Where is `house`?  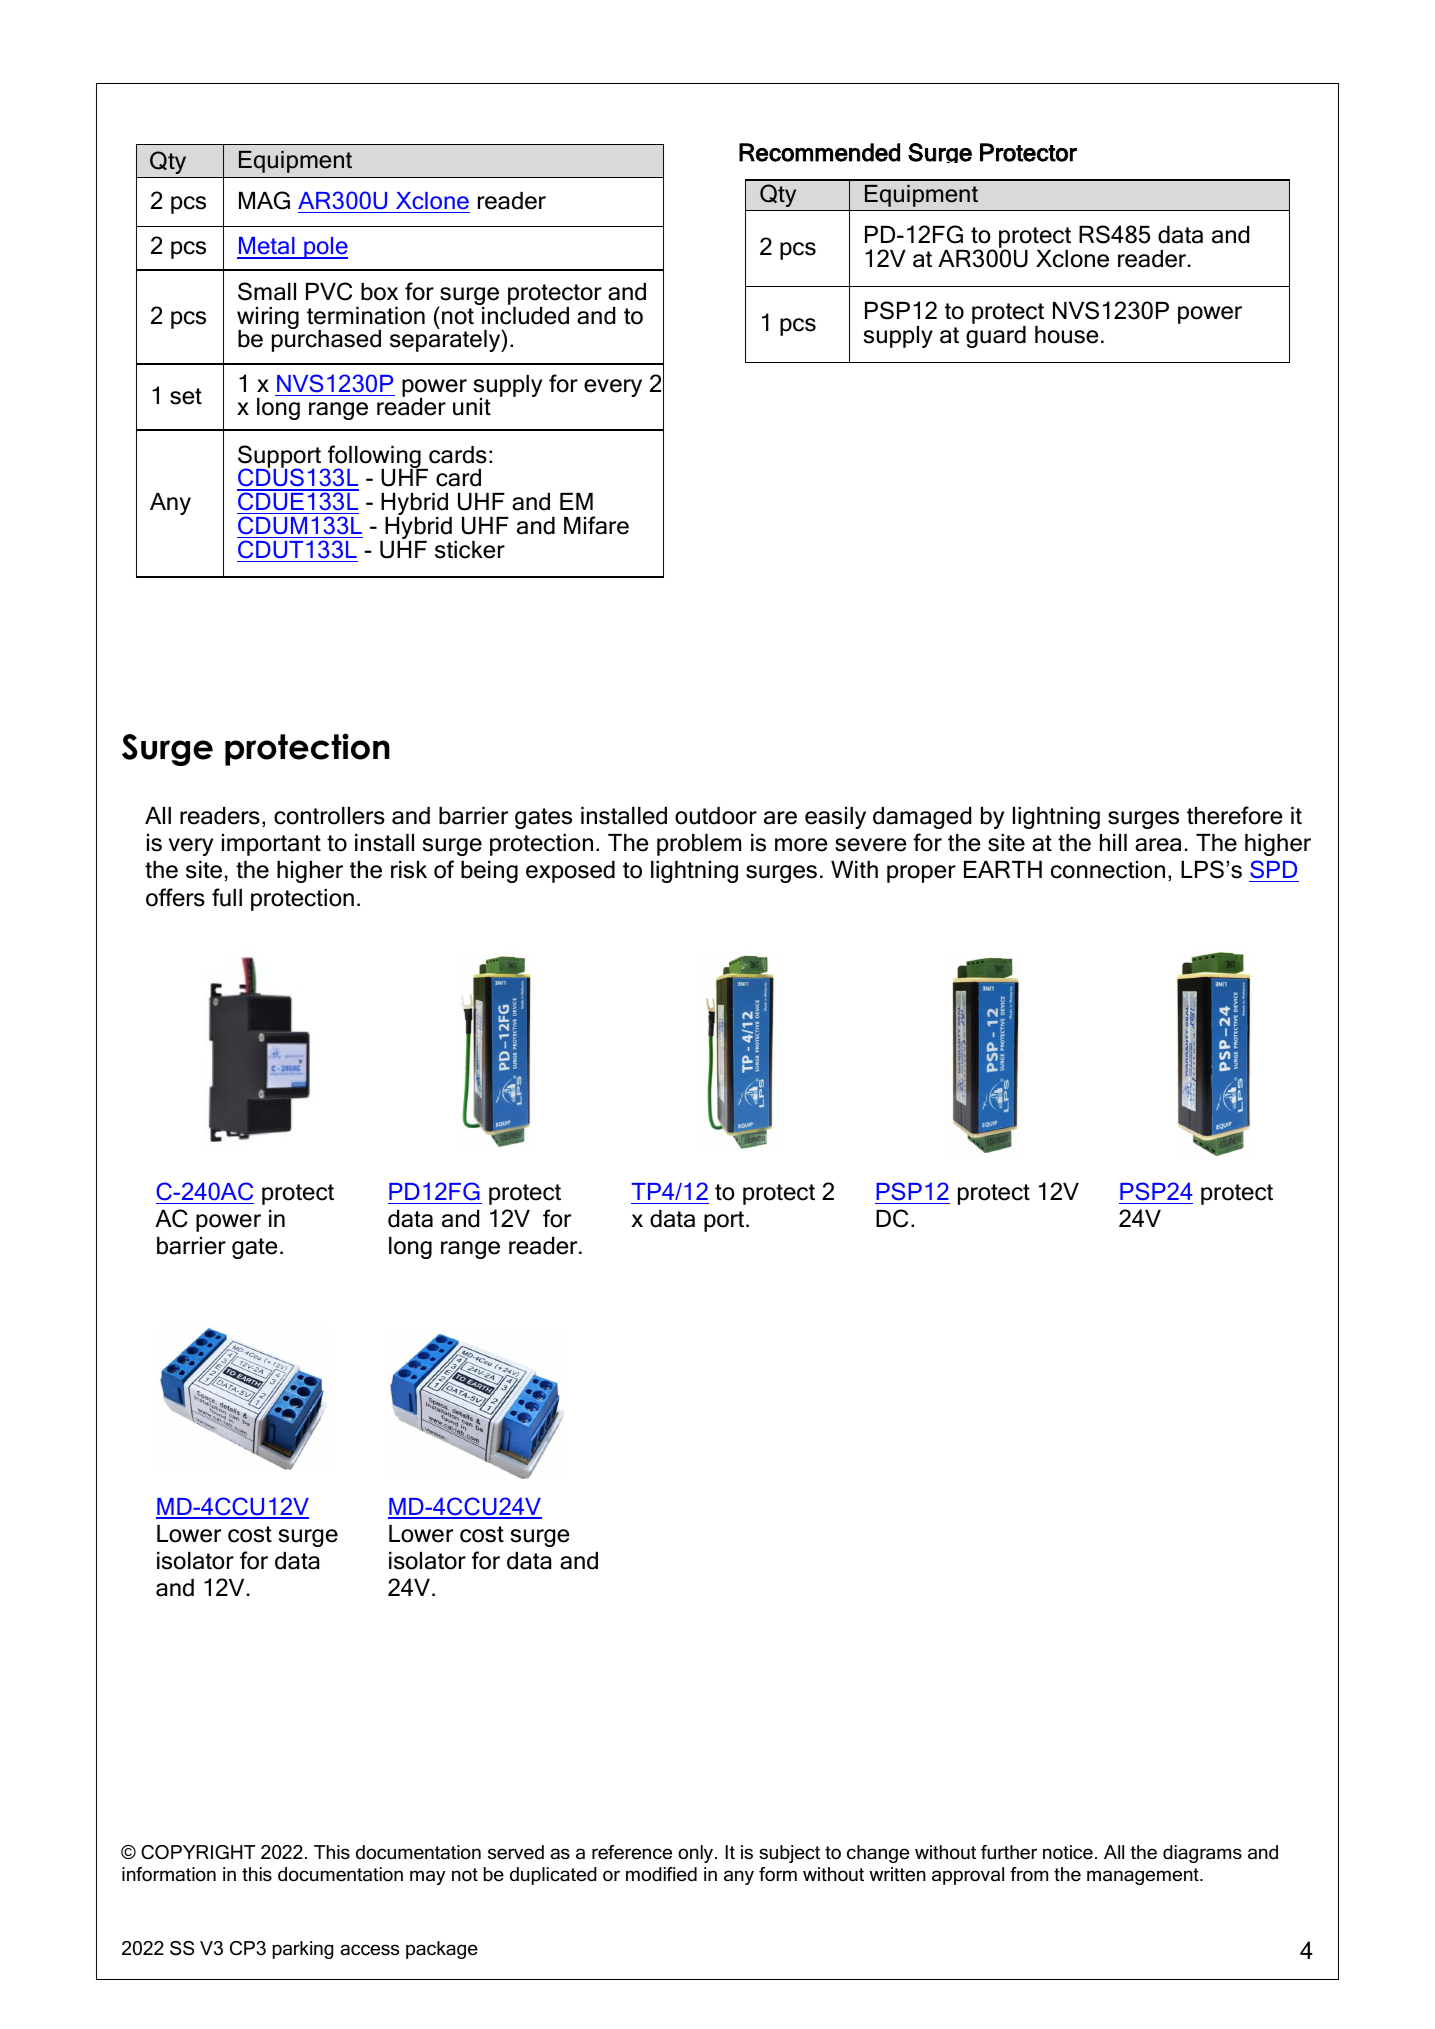 house is located at coordinates (1067, 335).
